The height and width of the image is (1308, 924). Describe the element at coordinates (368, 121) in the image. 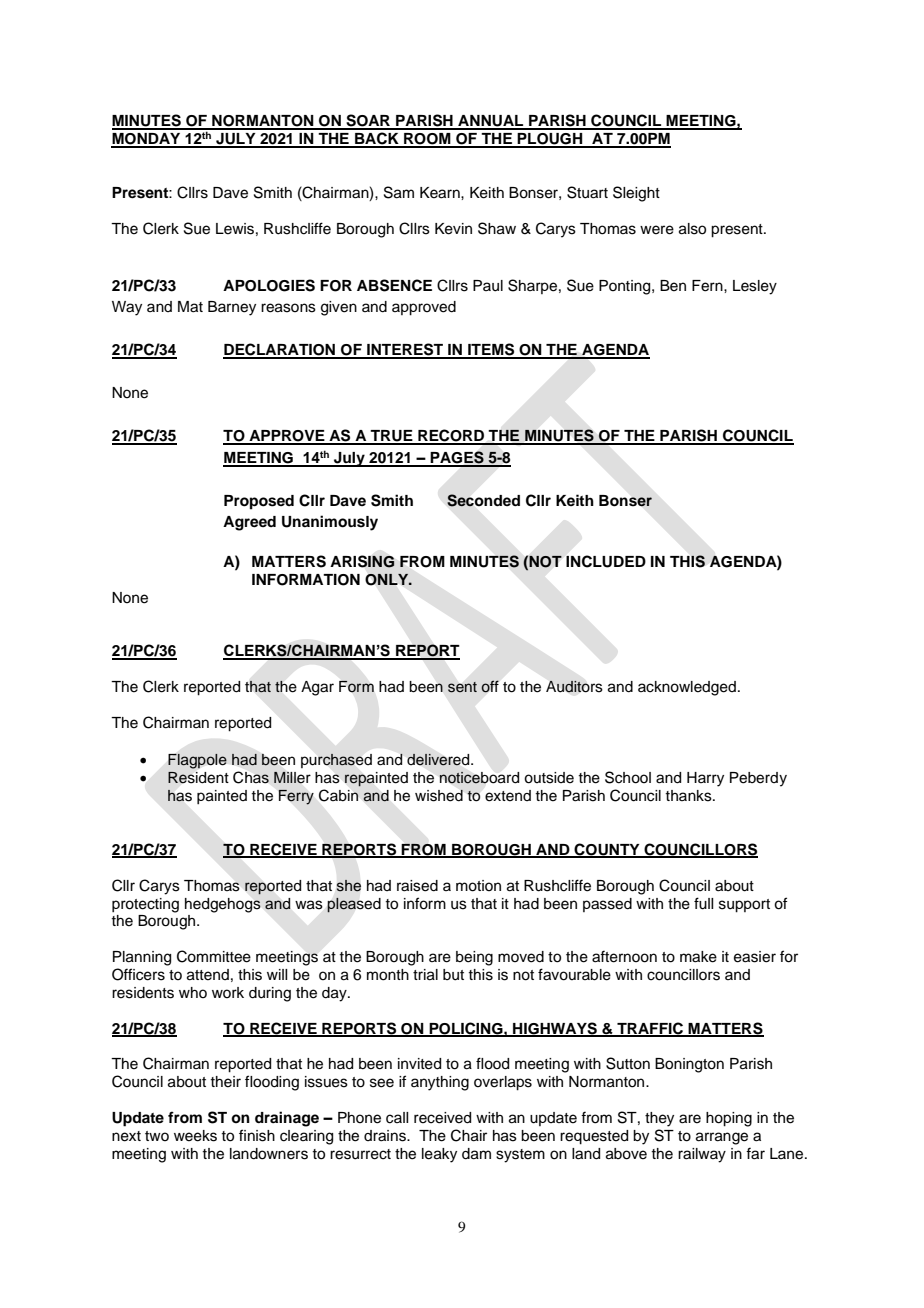

I see `SOAR` at that location.
